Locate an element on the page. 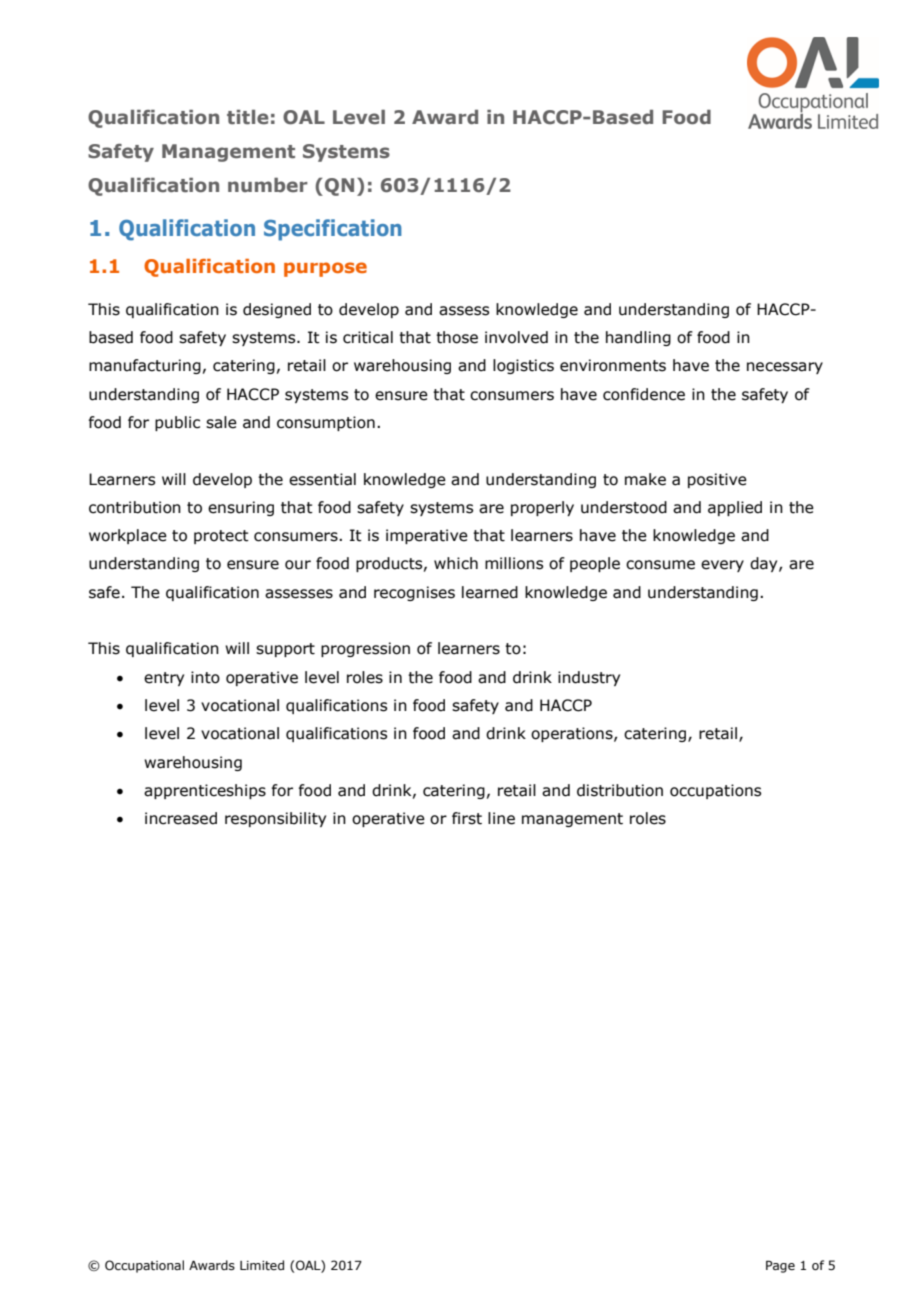 The height and width of the document is (1307, 924). every is located at coordinates (722, 566).
